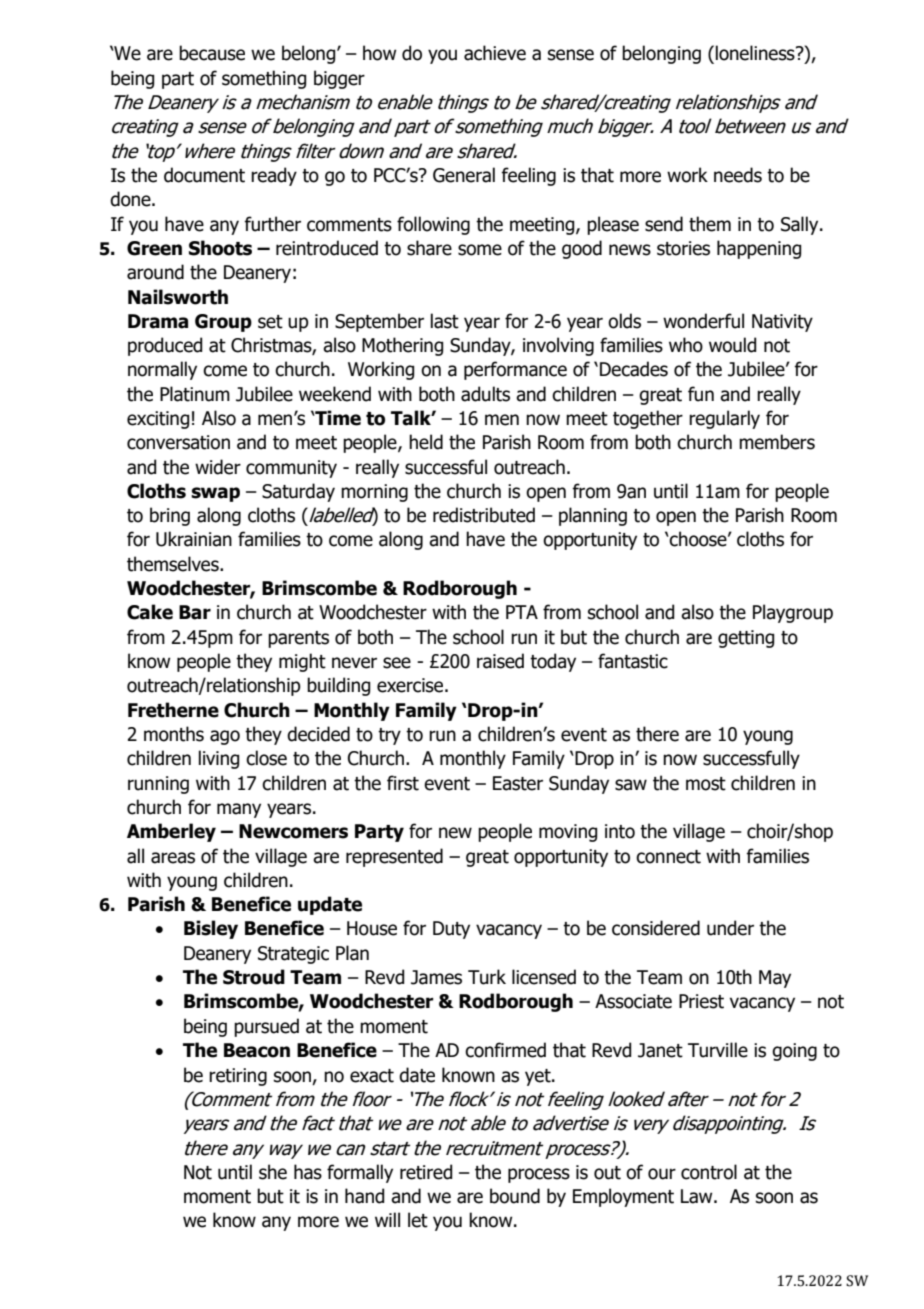 Image resolution: width=924 pixels, height=1309 pixels. Describe the element at coordinates (212, 53) in the screenshot. I see `because` at that location.
